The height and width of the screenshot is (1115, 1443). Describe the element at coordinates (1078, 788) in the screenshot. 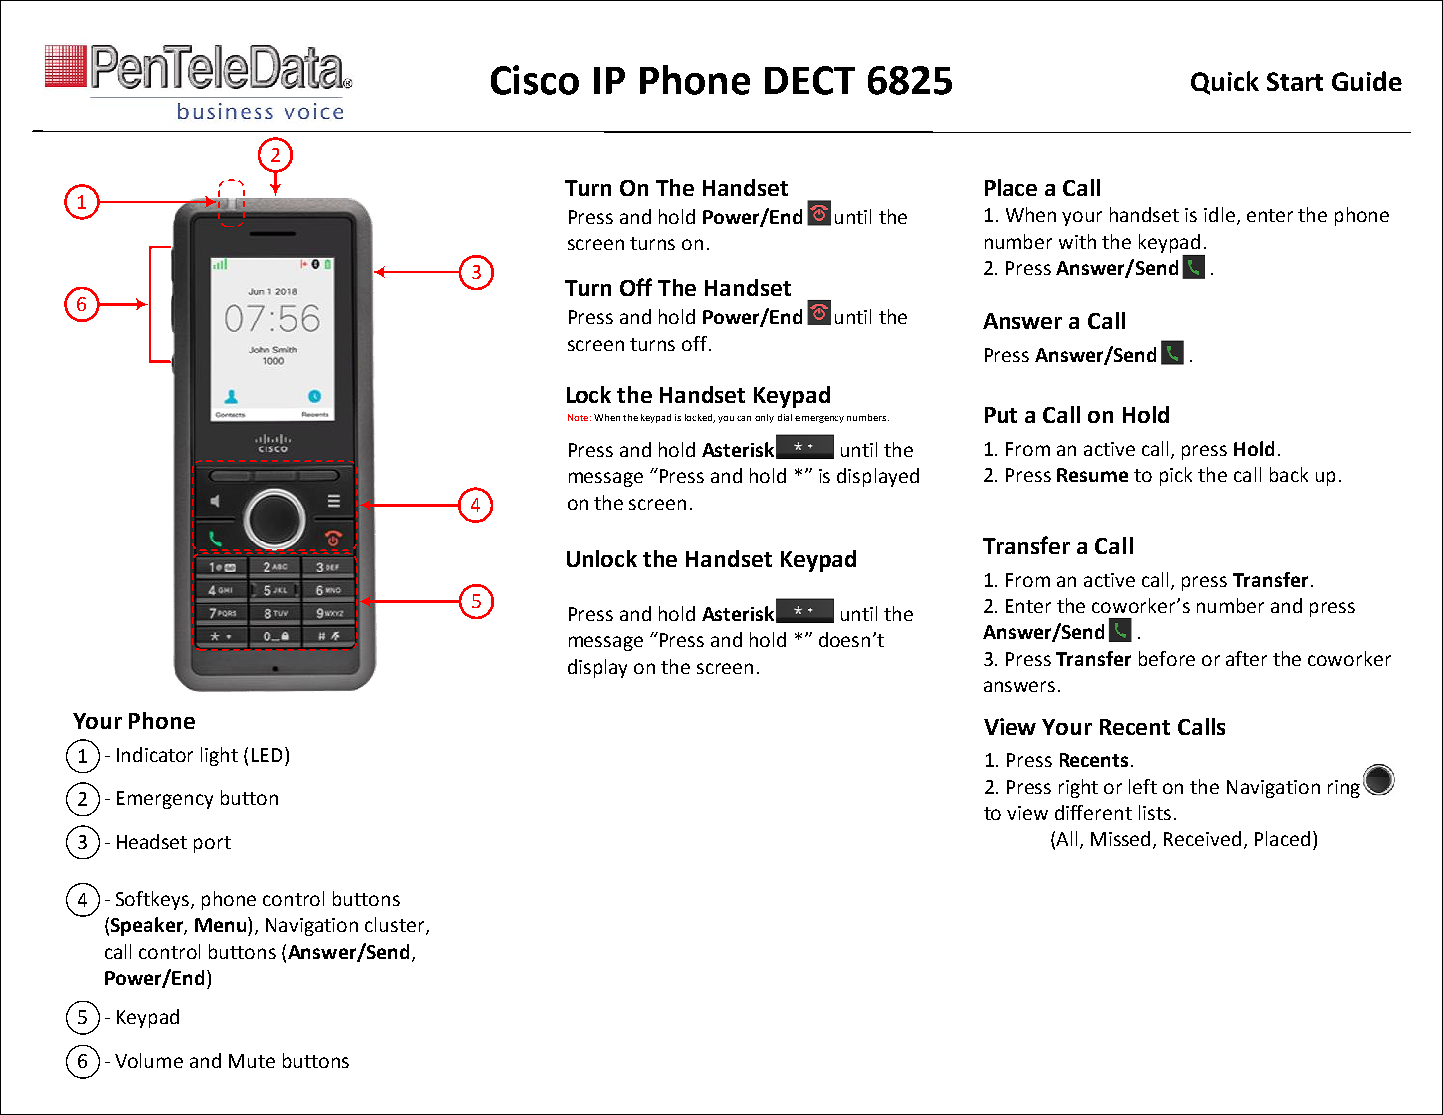

I see `right` at that location.
